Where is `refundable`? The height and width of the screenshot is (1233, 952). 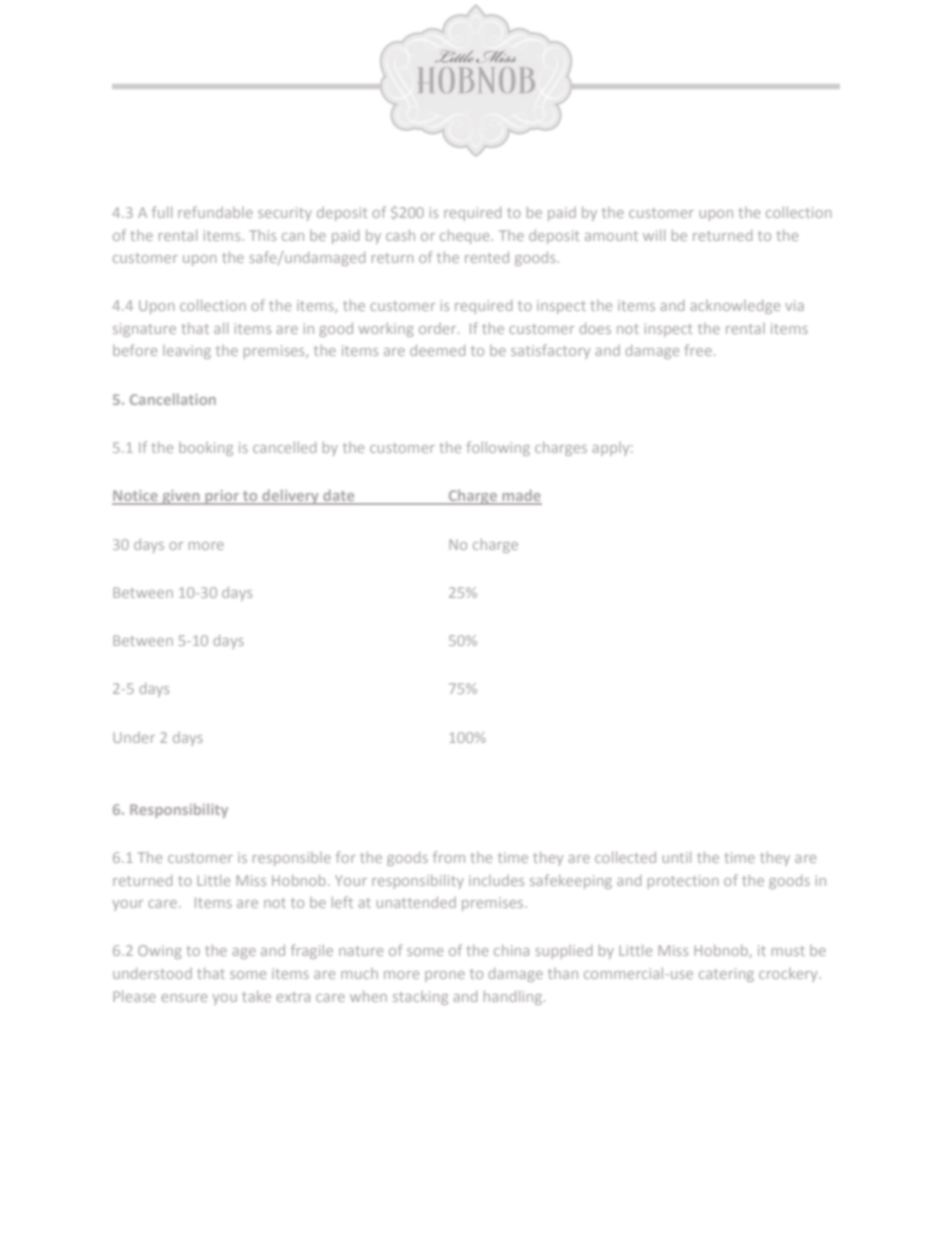 refundable is located at coordinates (215, 212).
